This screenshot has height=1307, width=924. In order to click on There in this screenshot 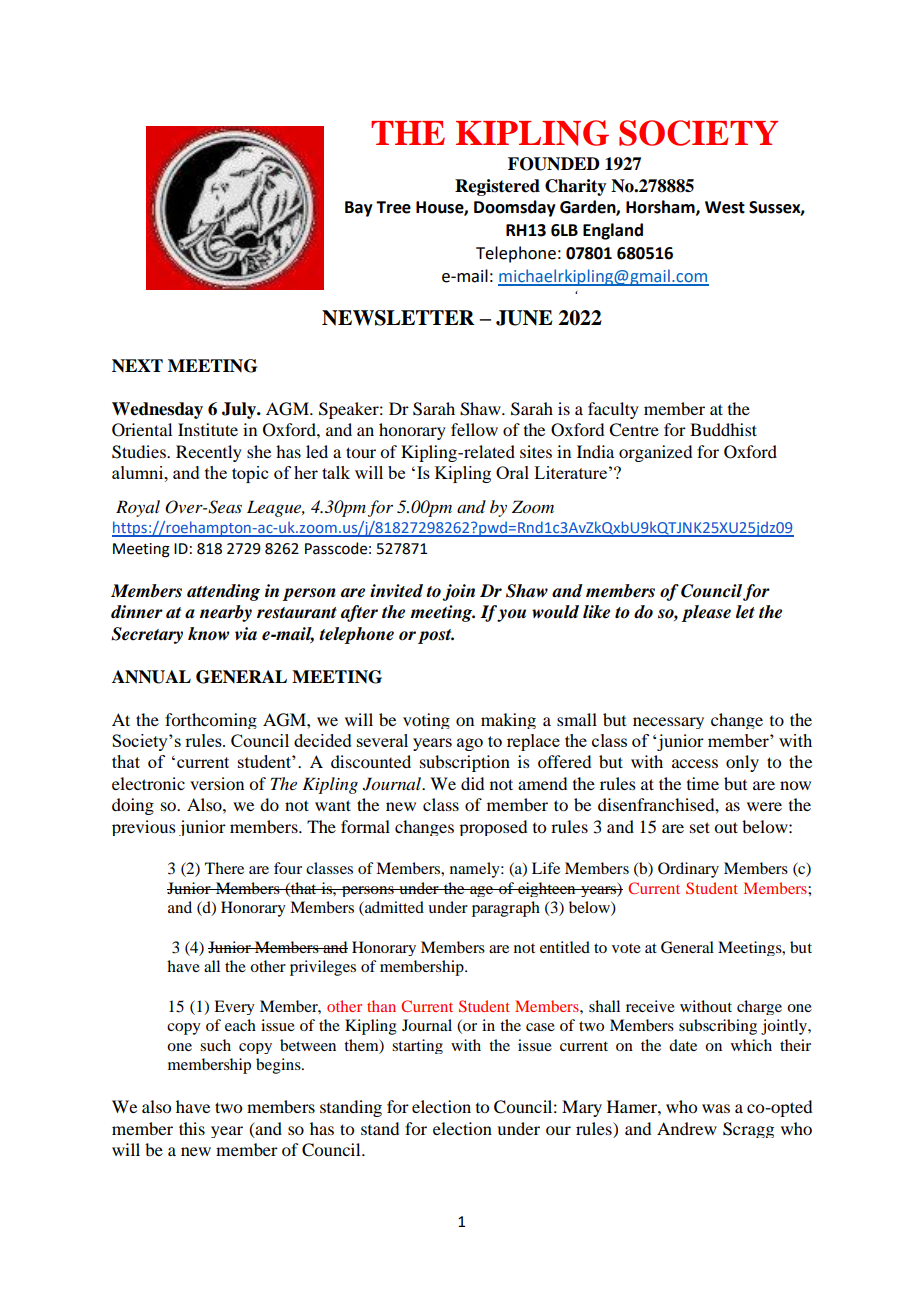, I will do `click(224, 868)`.
